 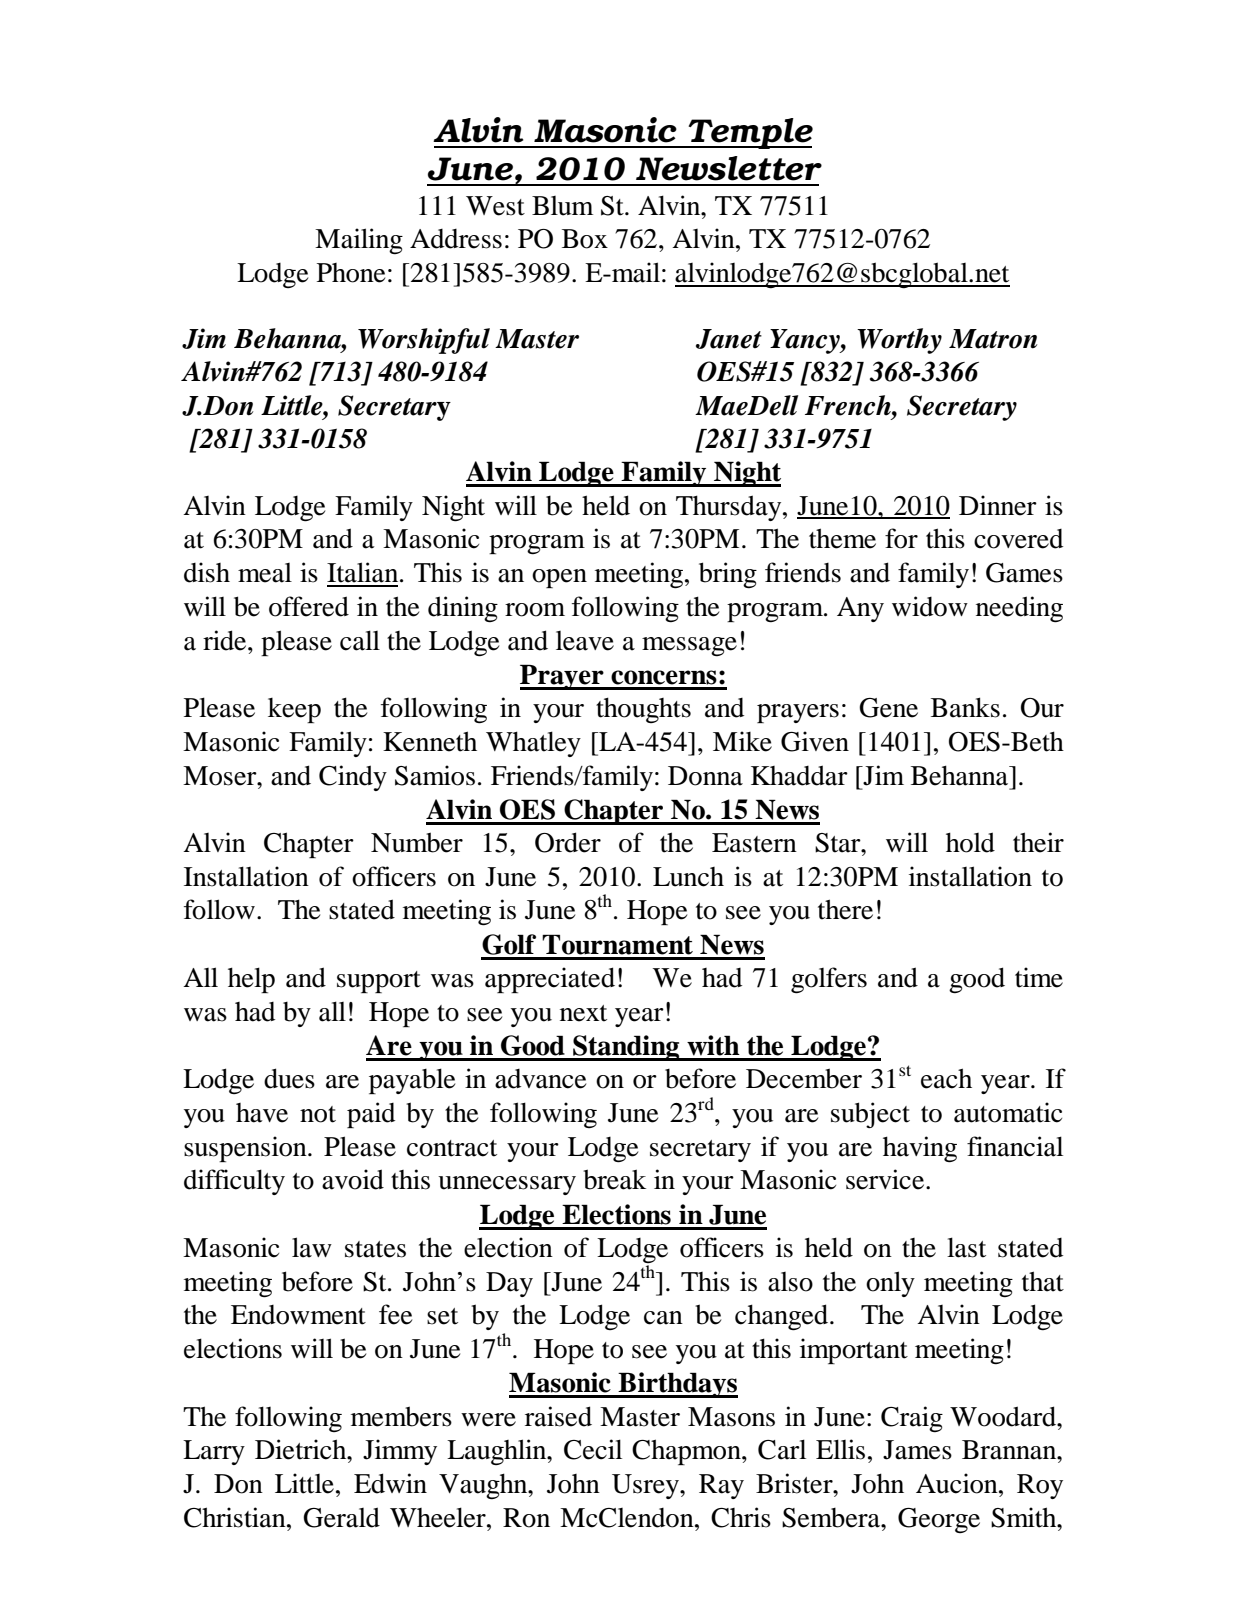 I want to click on Blum, so click(x=562, y=206).
